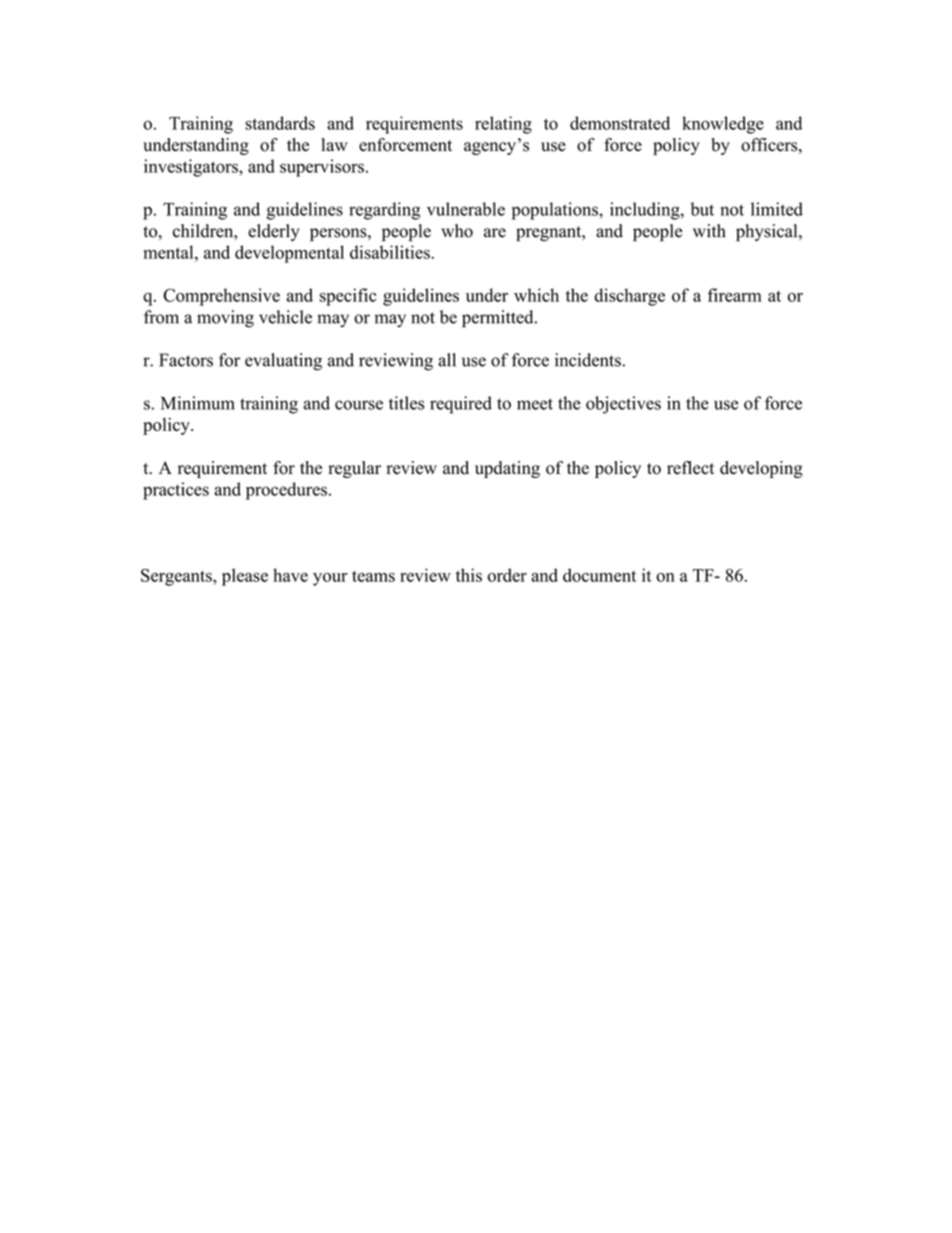  Describe the element at coordinates (461, 405) in the image. I see `required` at that location.
